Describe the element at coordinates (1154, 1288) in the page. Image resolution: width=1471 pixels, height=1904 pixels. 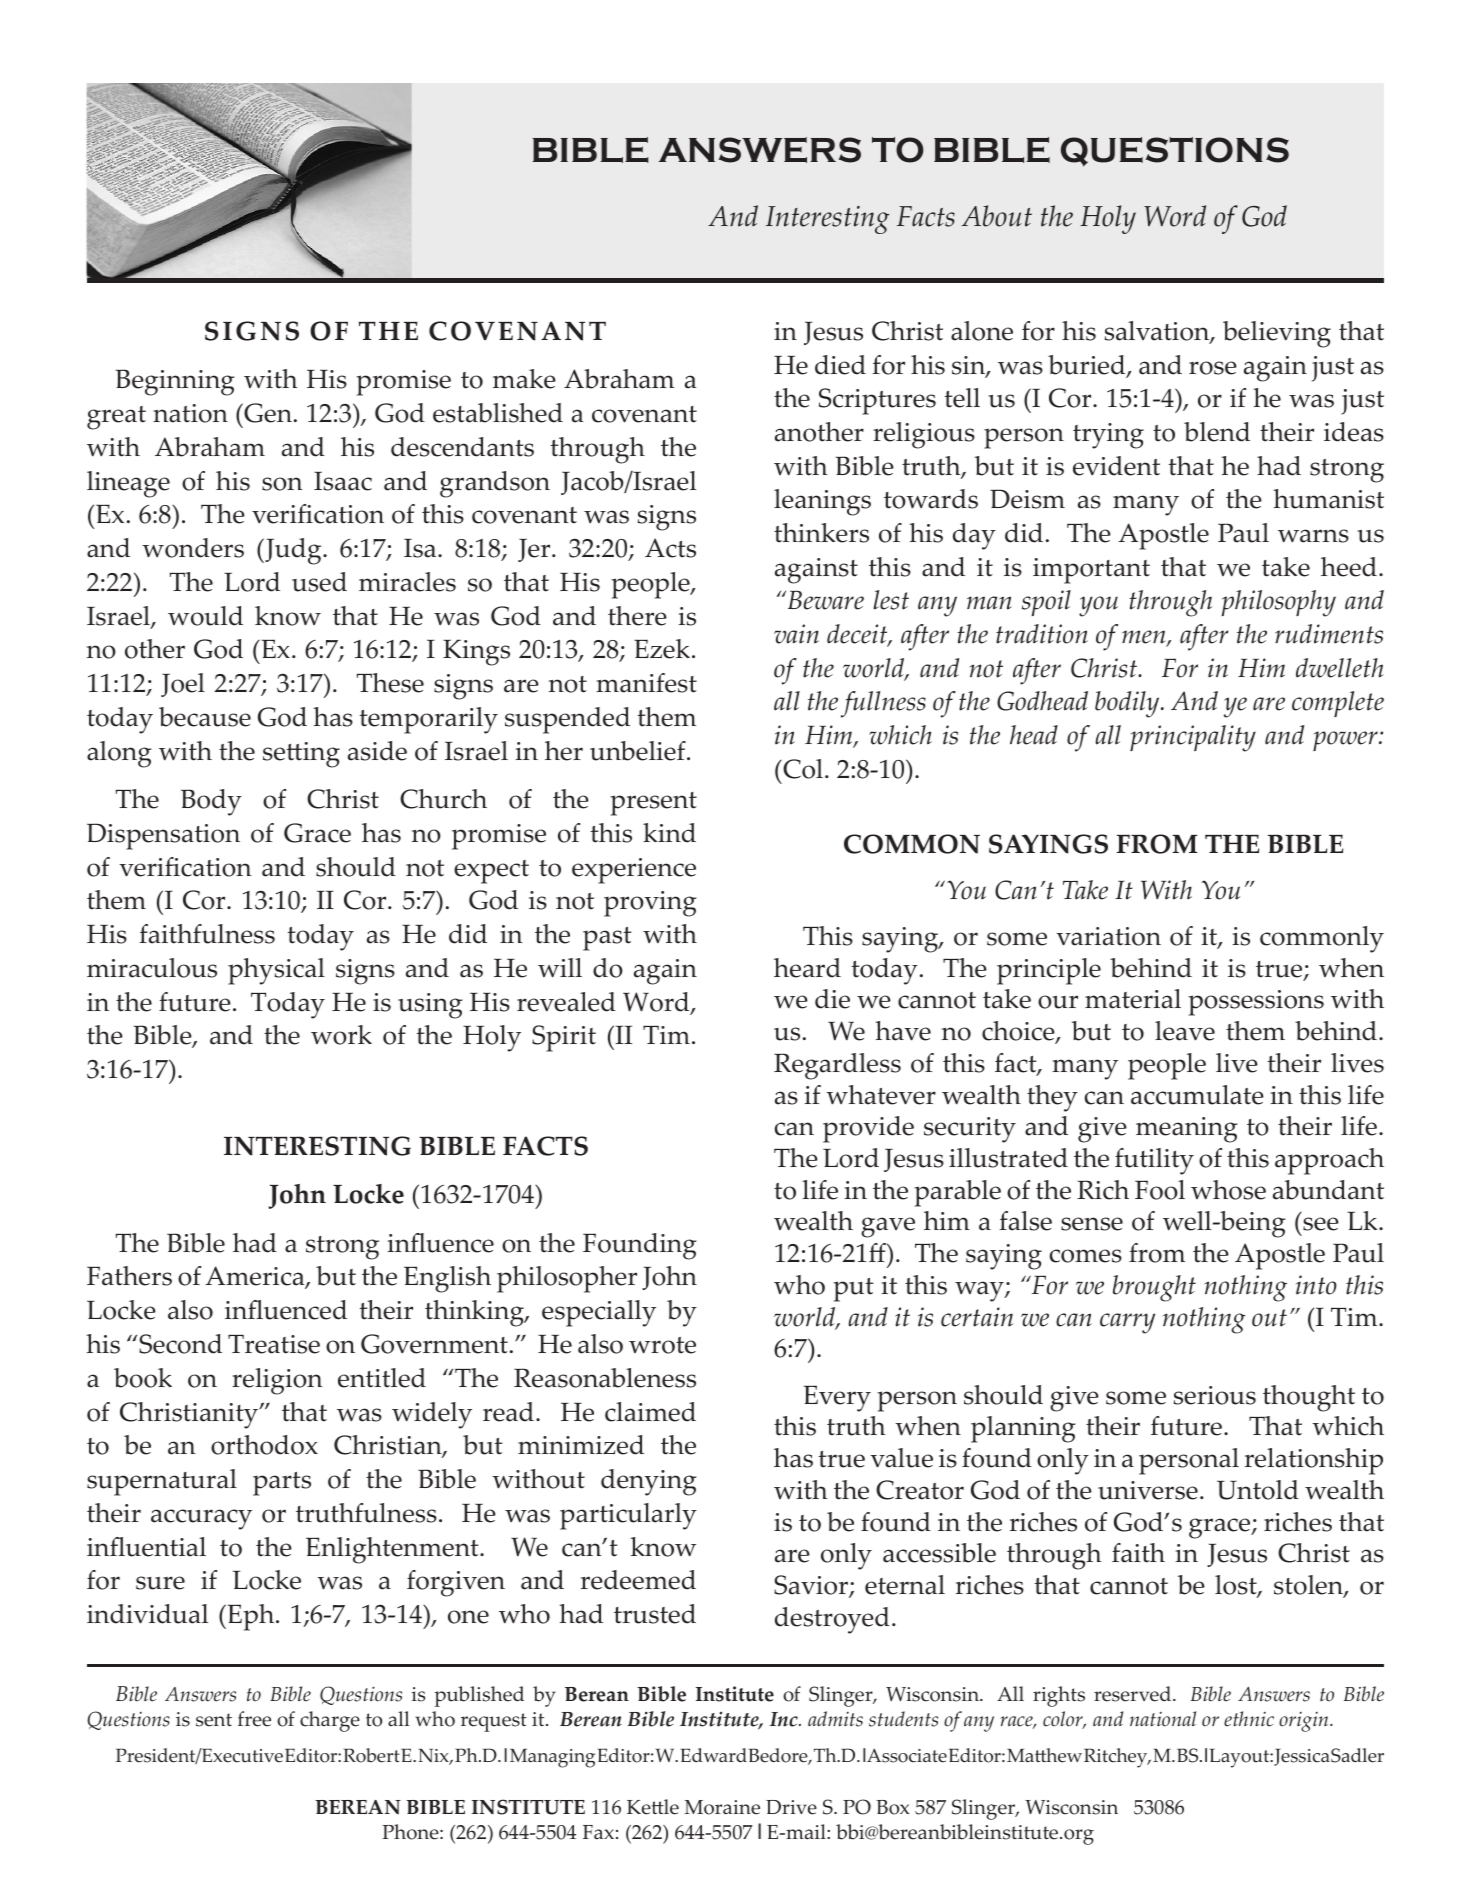
I see `brought` at that location.
